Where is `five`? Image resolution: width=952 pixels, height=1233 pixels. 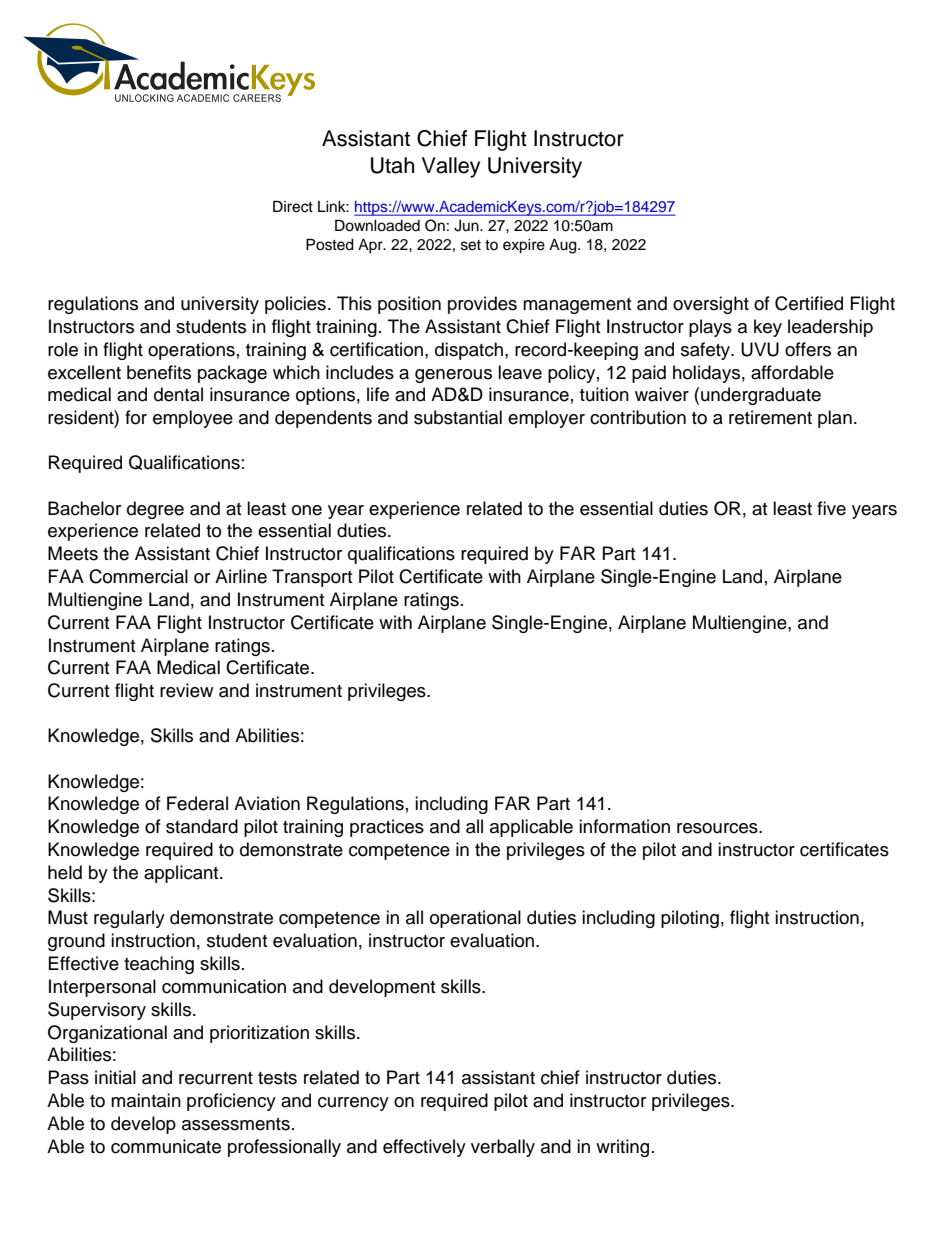 five is located at coordinates (831, 508).
